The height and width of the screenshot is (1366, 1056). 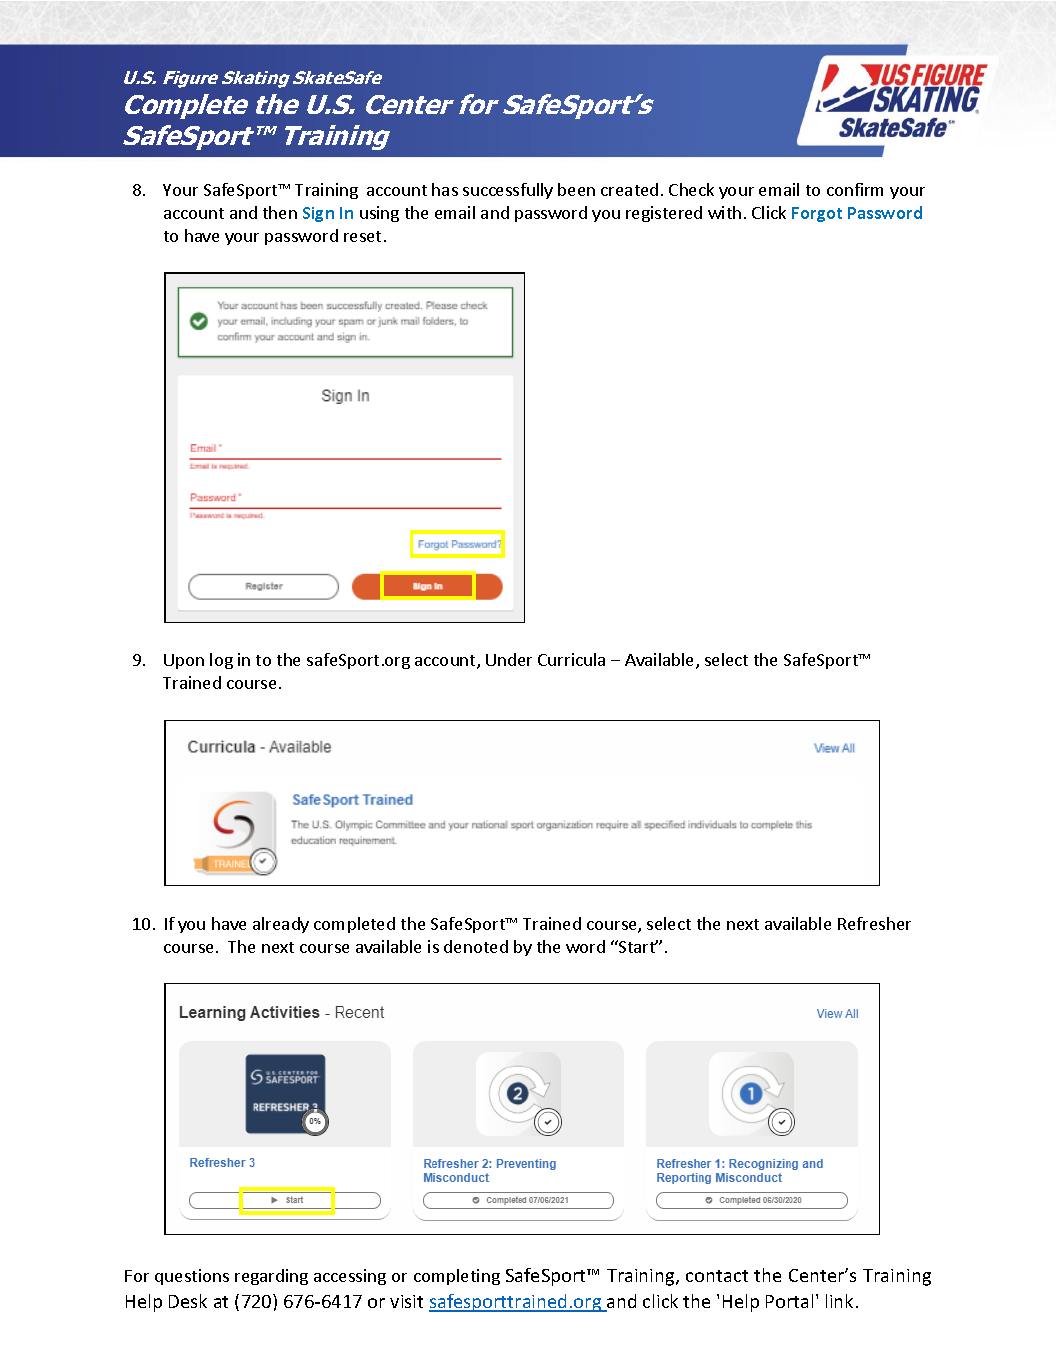 I want to click on Under, so click(x=509, y=659).
